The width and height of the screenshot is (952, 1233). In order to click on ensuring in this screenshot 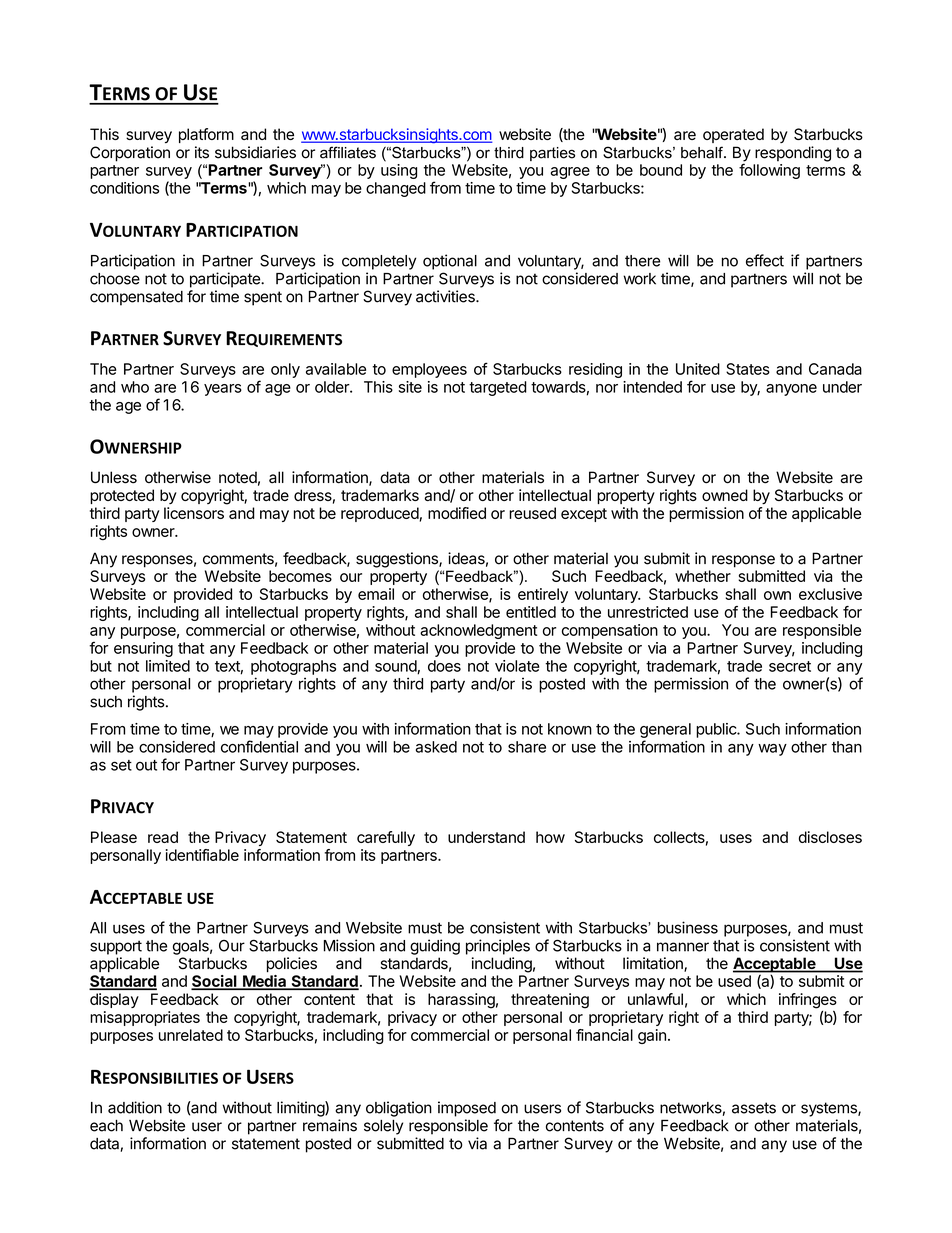, I will do `click(143, 649)`.
